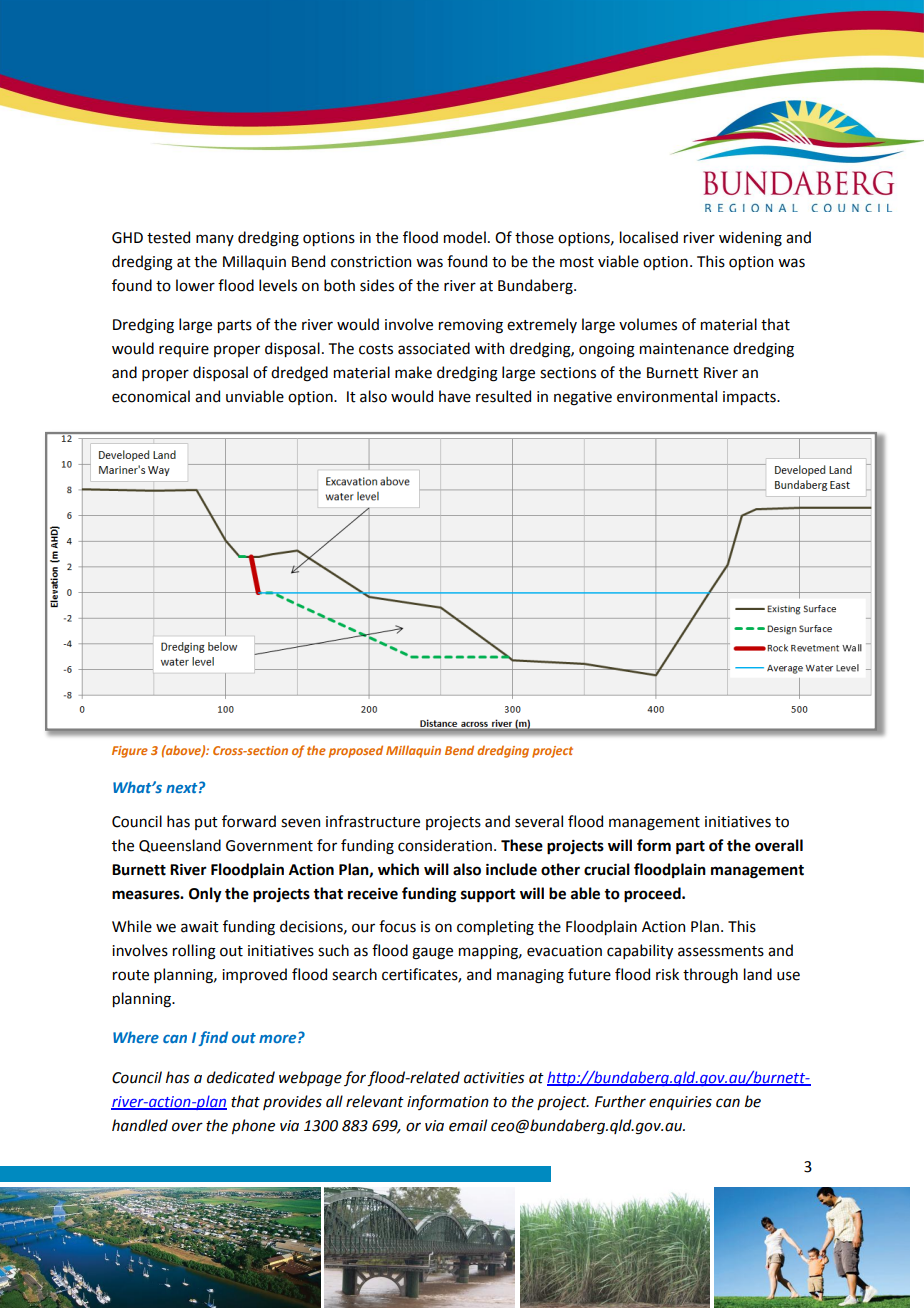 This screenshot has height=1308, width=924. I want to click on widening, so click(750, 239).
